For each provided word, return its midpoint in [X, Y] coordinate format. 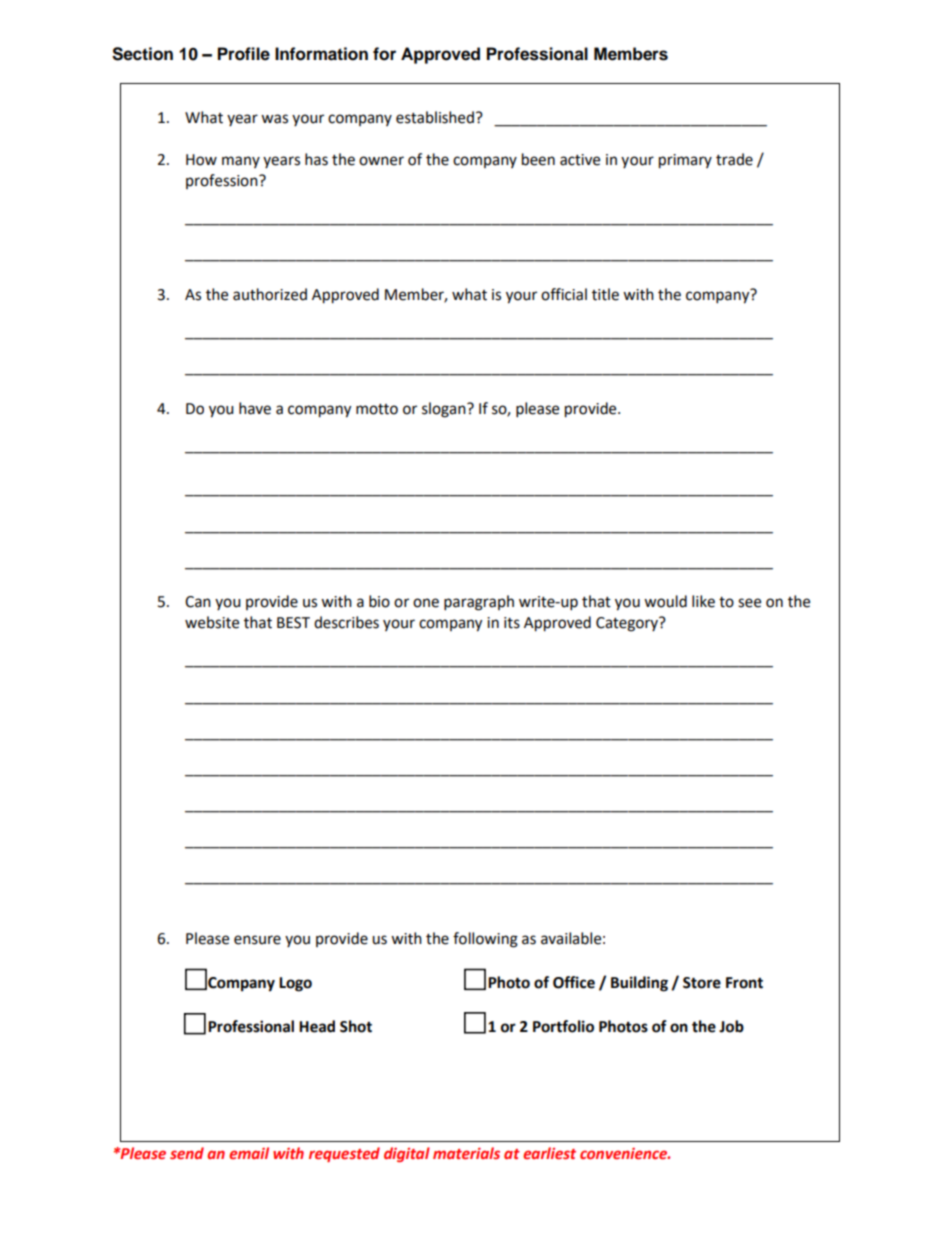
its [512, 623]
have [255, 408]
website [212, 622]
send [187, 1153]
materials [466, 1153]
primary [685, 161]
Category [628, 624]
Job [731, 1026]
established [435, 117]
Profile [244, 54]
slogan [445, 410]
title [605, 294]
